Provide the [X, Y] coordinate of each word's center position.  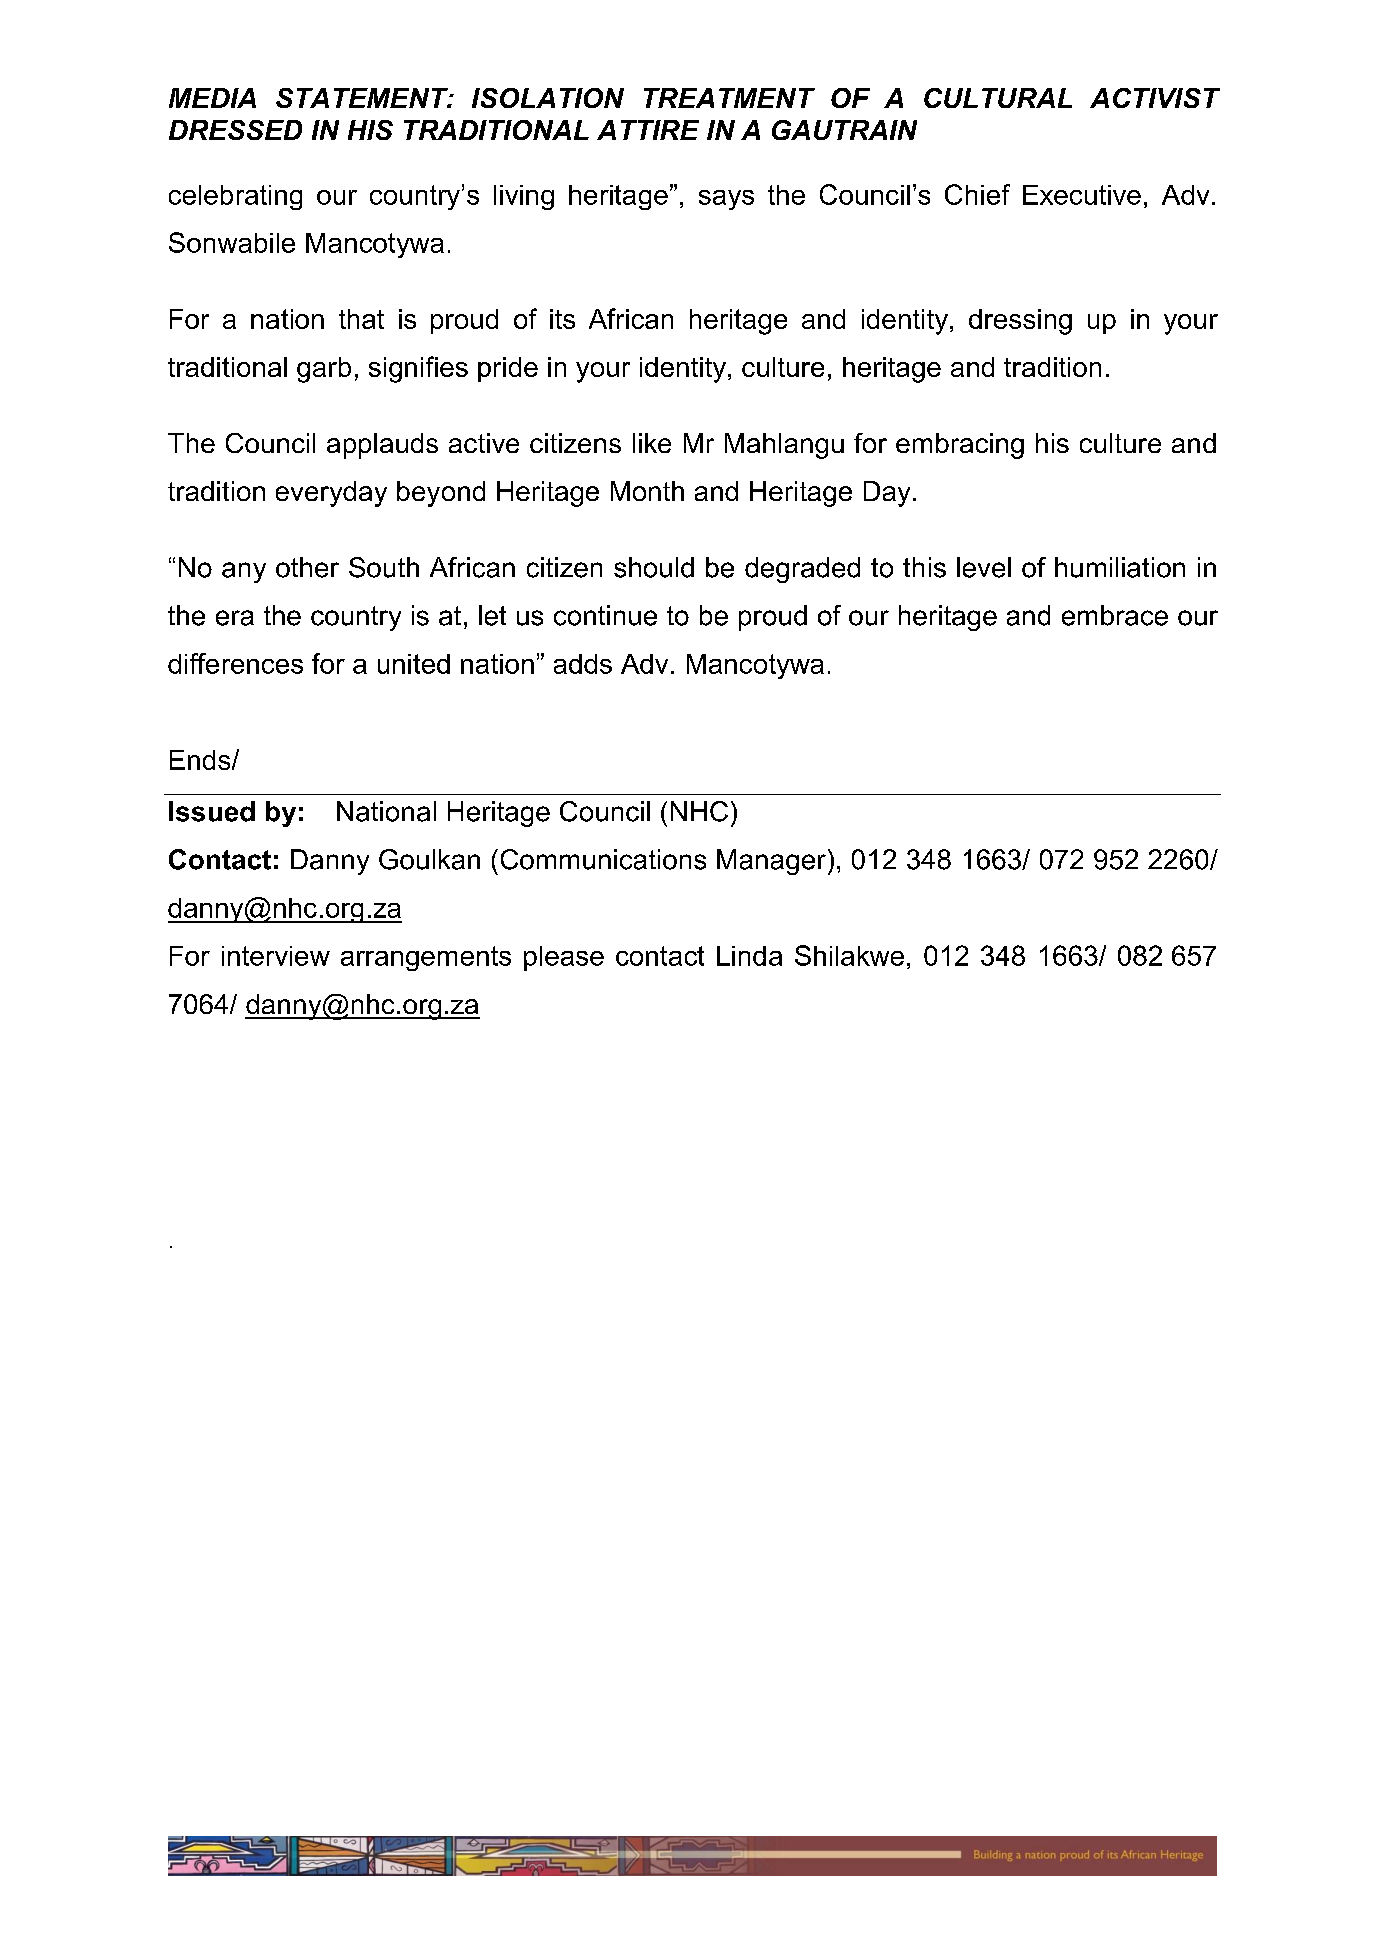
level [984, 567]
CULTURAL [998, 98]
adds [583, 664]
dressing [1020, 322]
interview [276, 956]
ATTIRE [648, 130]
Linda [749, 956]
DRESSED [235, 130]
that [361, 319]
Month [647, 491]
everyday [331, 494]
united [414, 664]
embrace [1115, 615]
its [562, 319]
